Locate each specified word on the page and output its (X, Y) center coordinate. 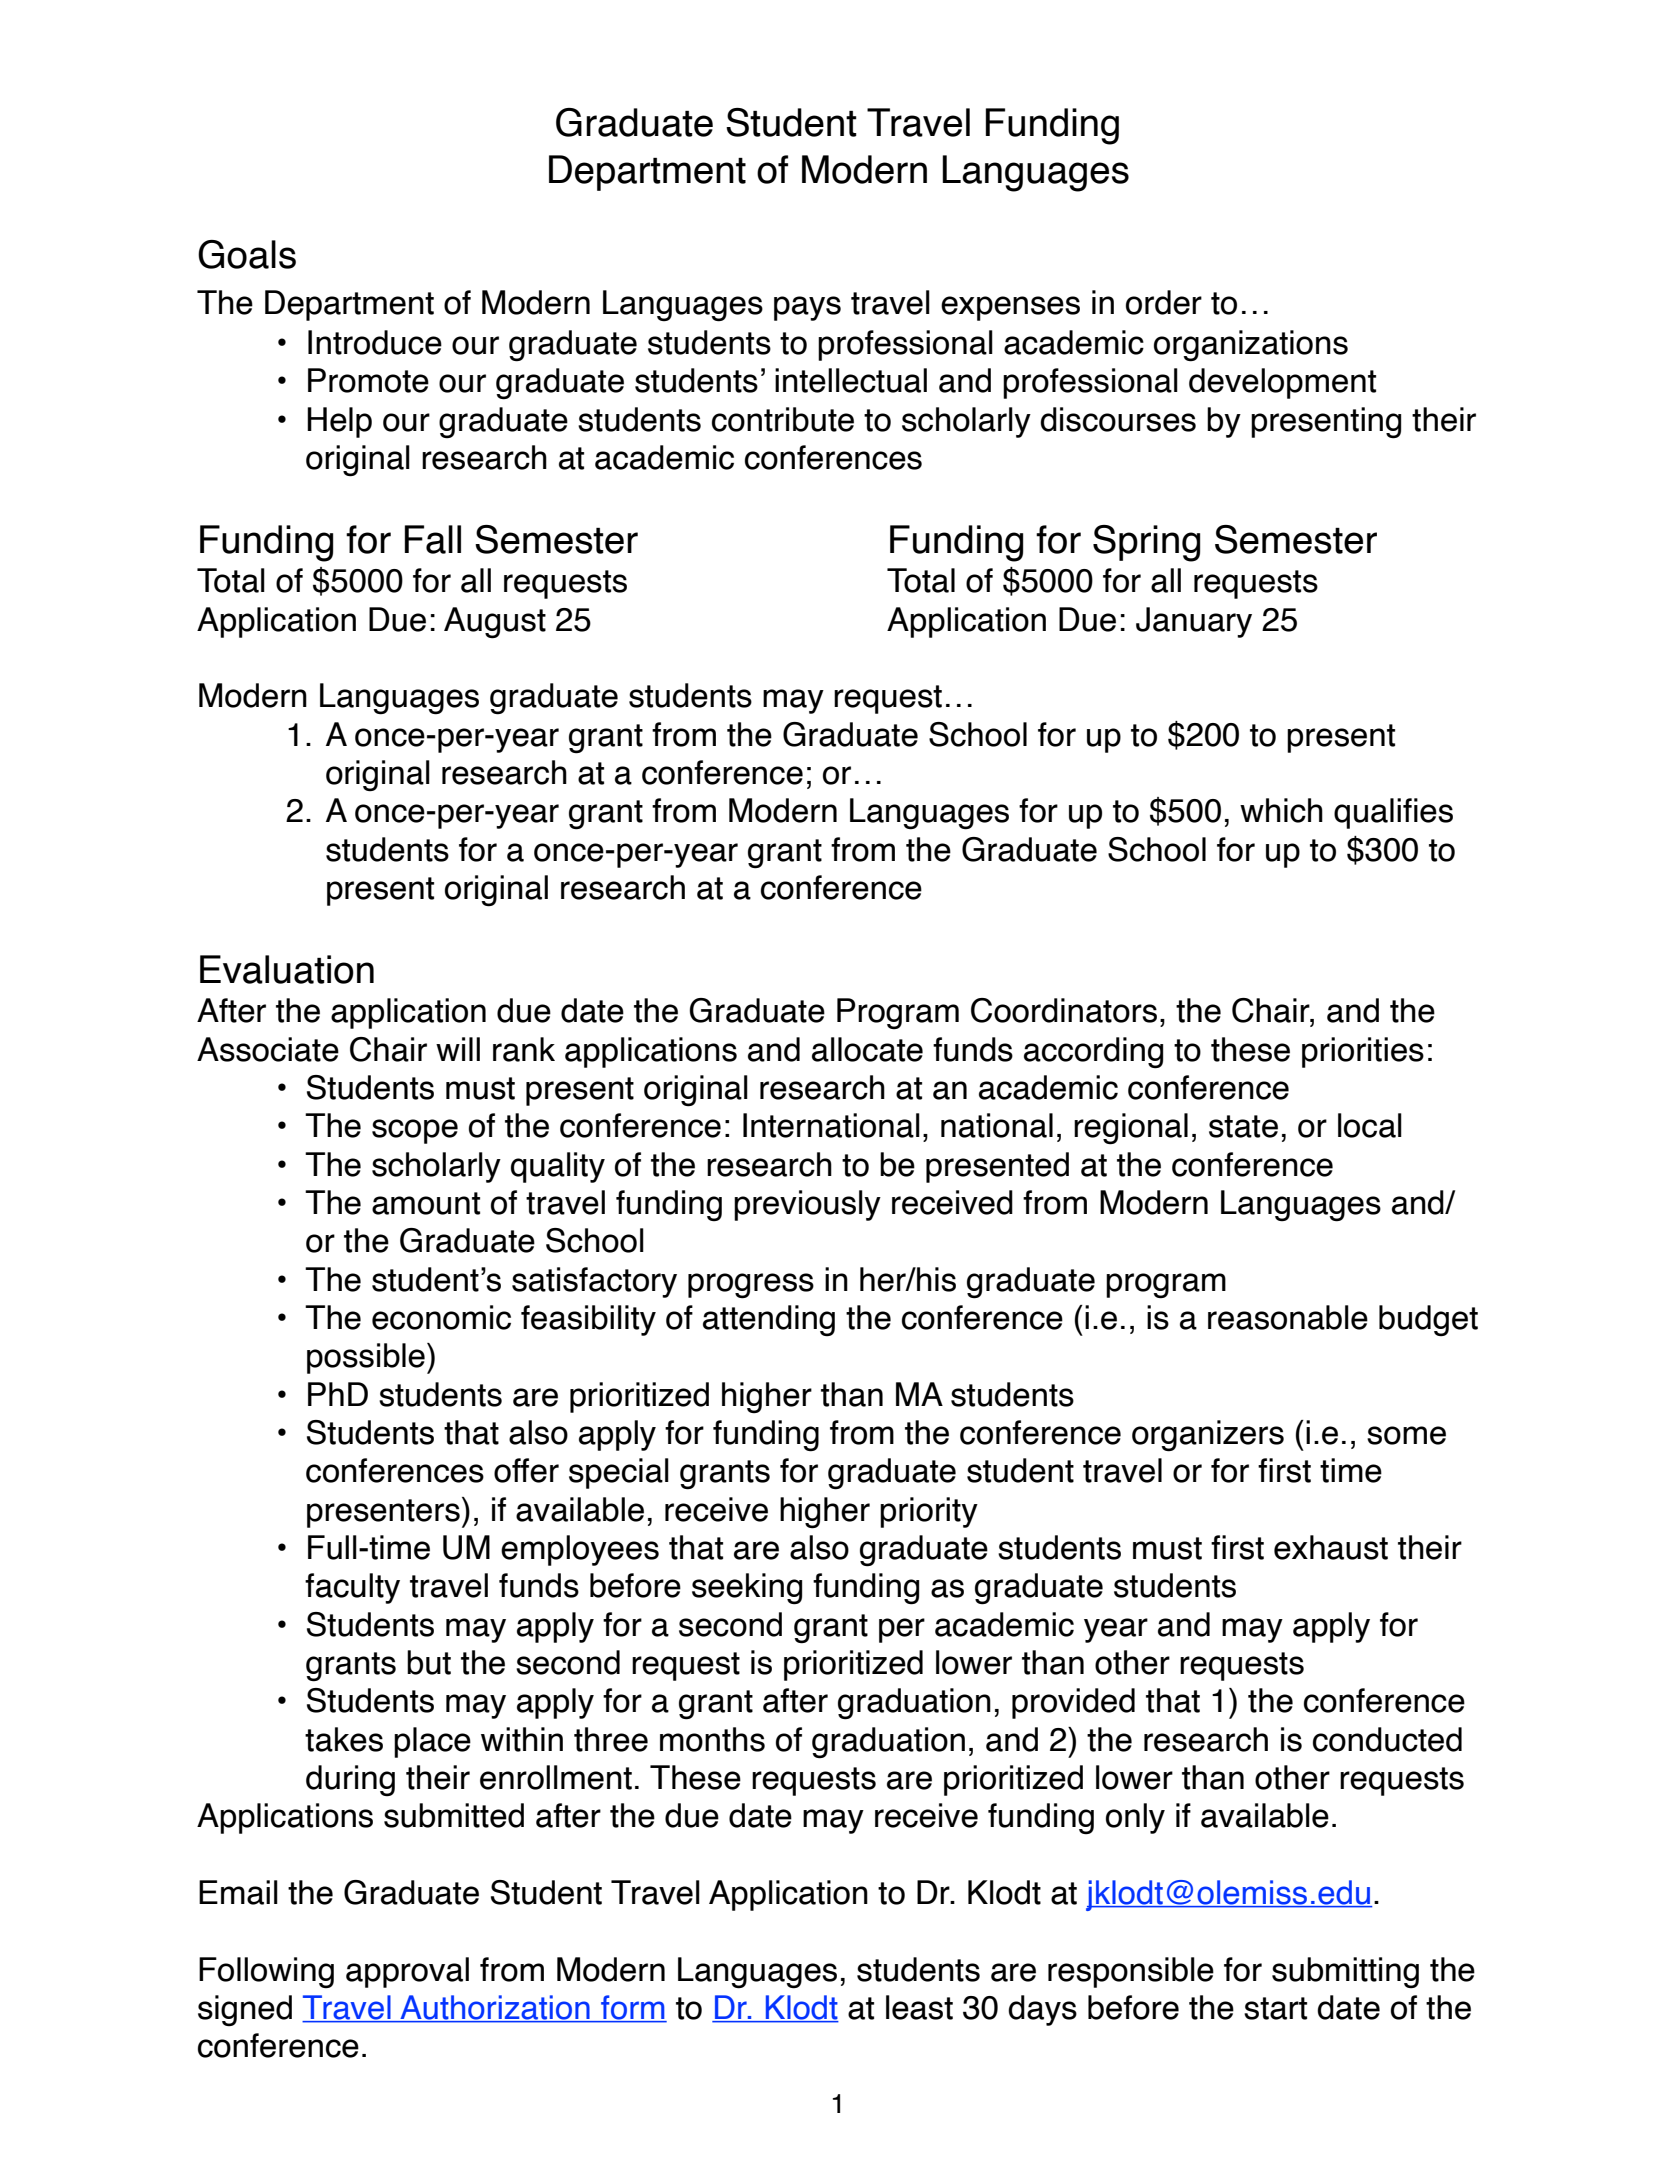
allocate (867, 1049)
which (1281, 810)
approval (407, 1972)
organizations (1251, 346)
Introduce (375, 342)
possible (366, 1358)
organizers (1208, 1436)
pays (807, 308)
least (919, 2007)
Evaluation (287, 969)
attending (769, 1320)
